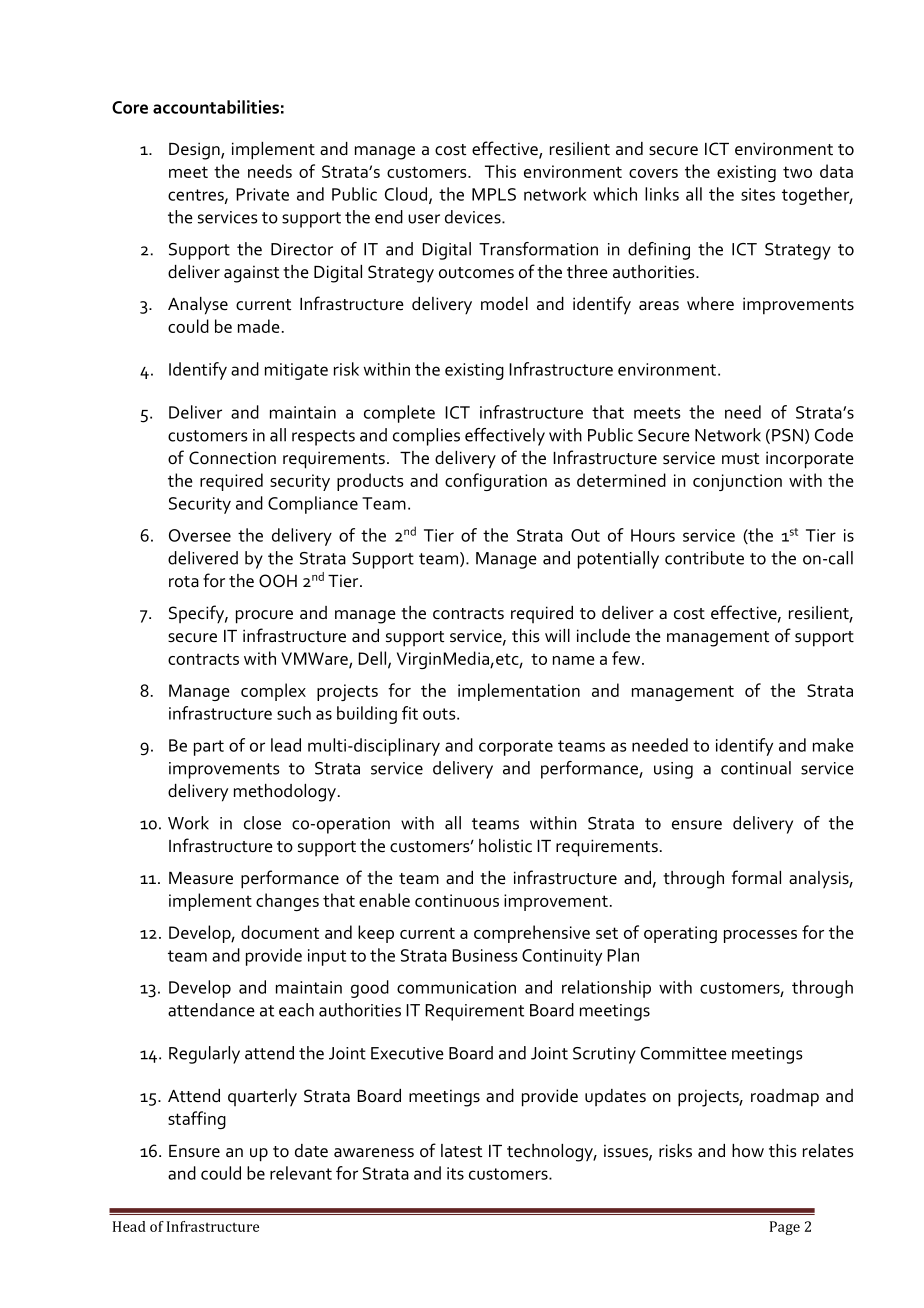  Describe the element at coordinates (785, 1228) in the screenshot. I see `Page` at that location.
